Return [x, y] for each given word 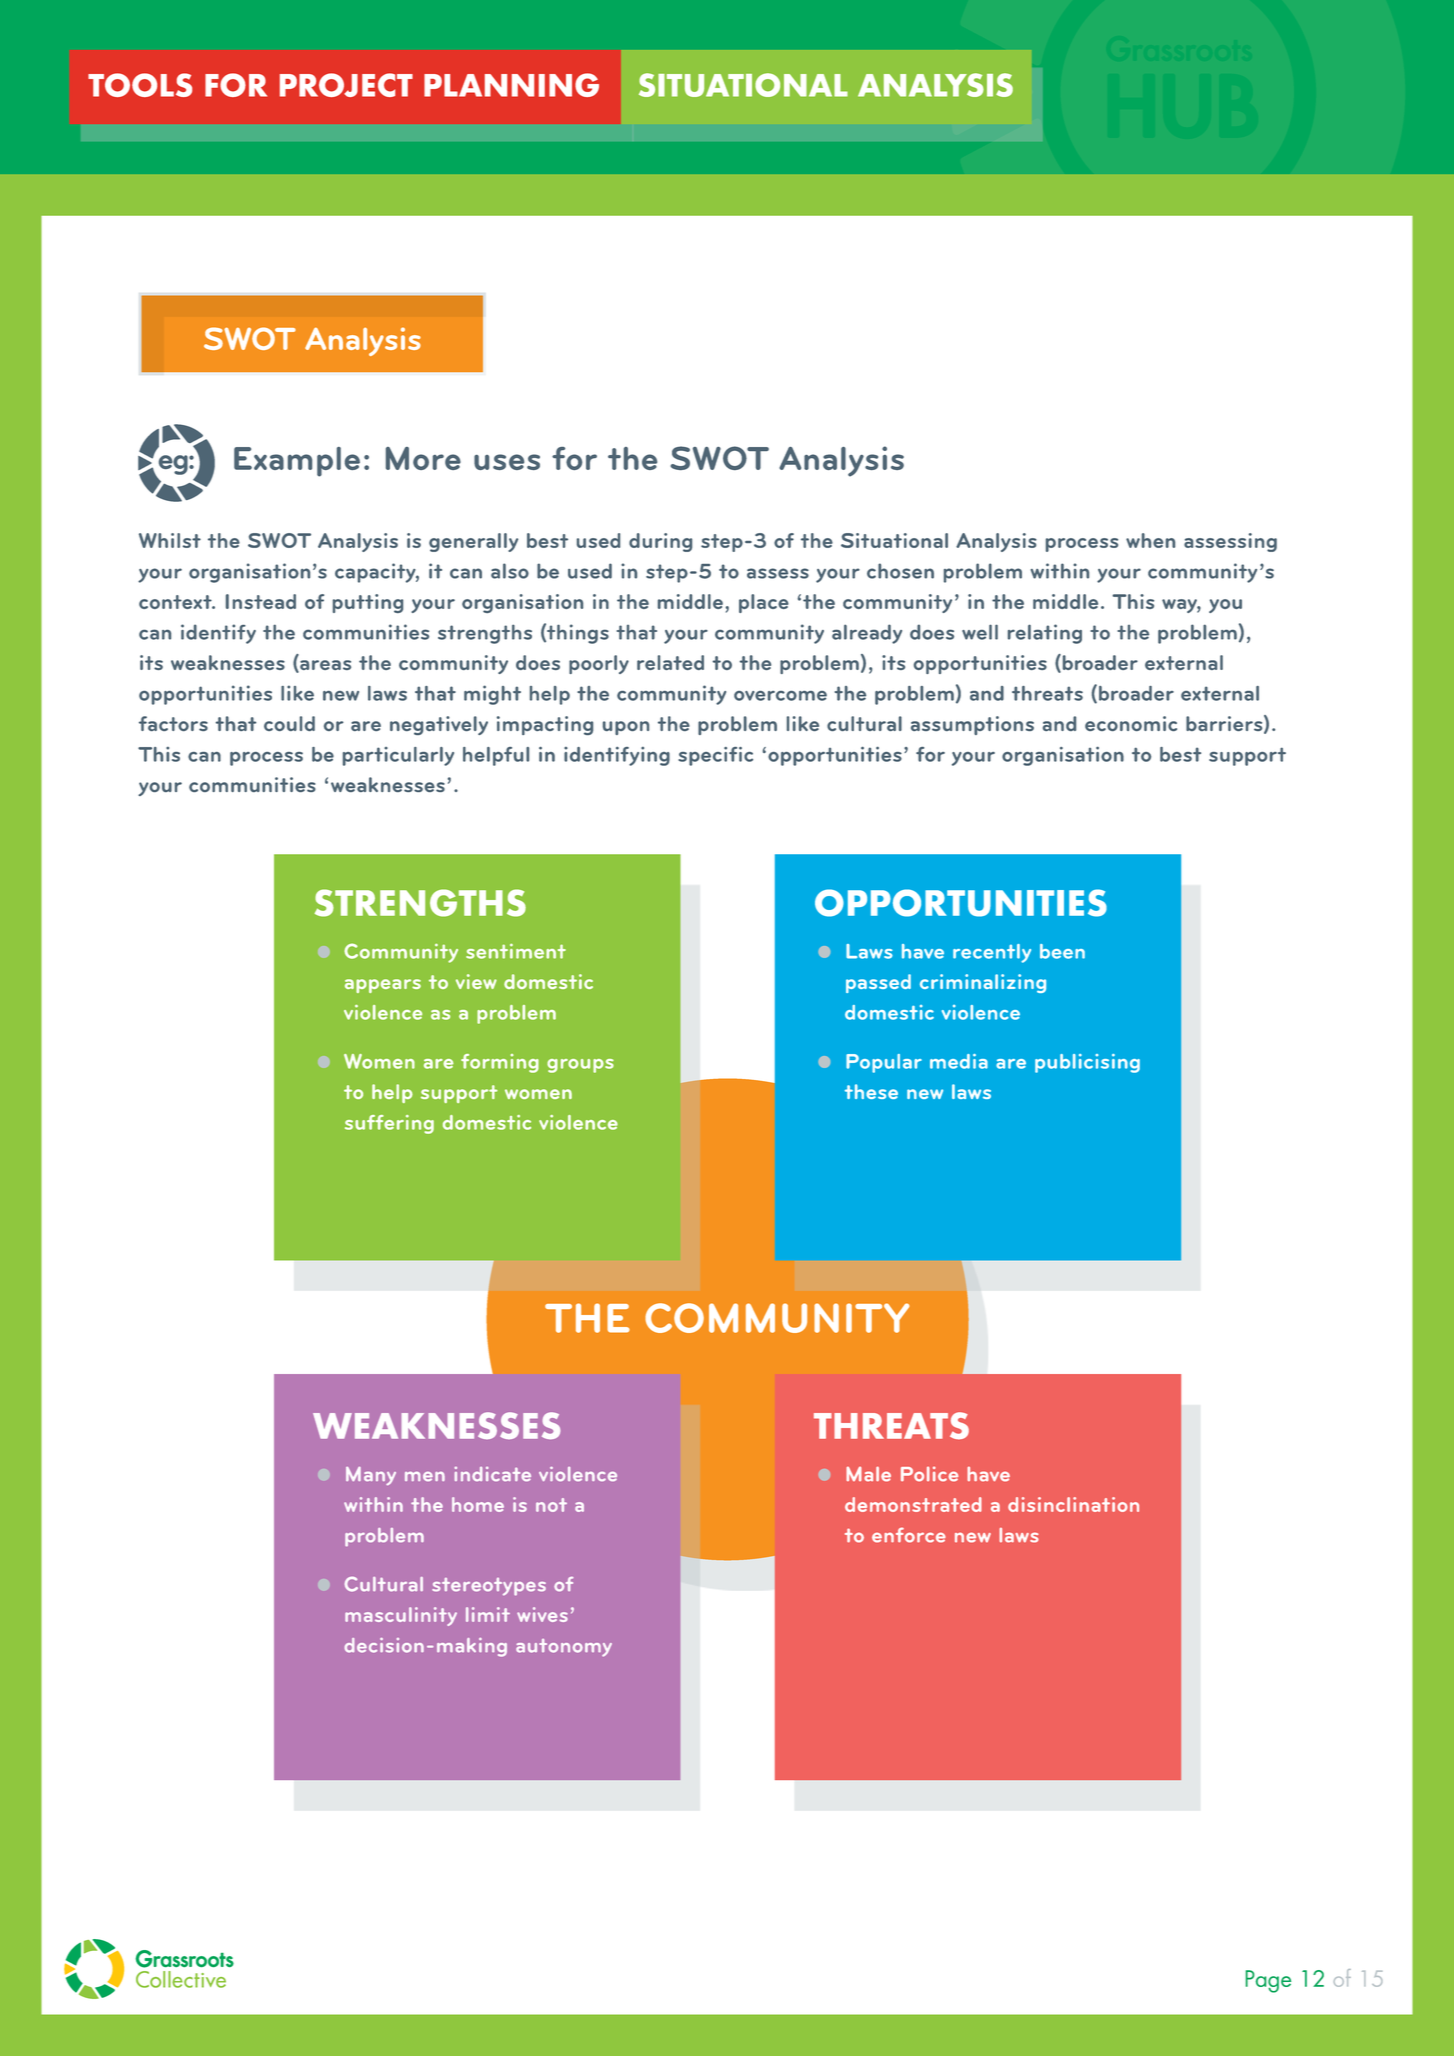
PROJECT [346, 85]
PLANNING [511, 85]
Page [1268, 1981]
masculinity [401, 1616]
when [1150, 540]
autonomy [564, 1648]
